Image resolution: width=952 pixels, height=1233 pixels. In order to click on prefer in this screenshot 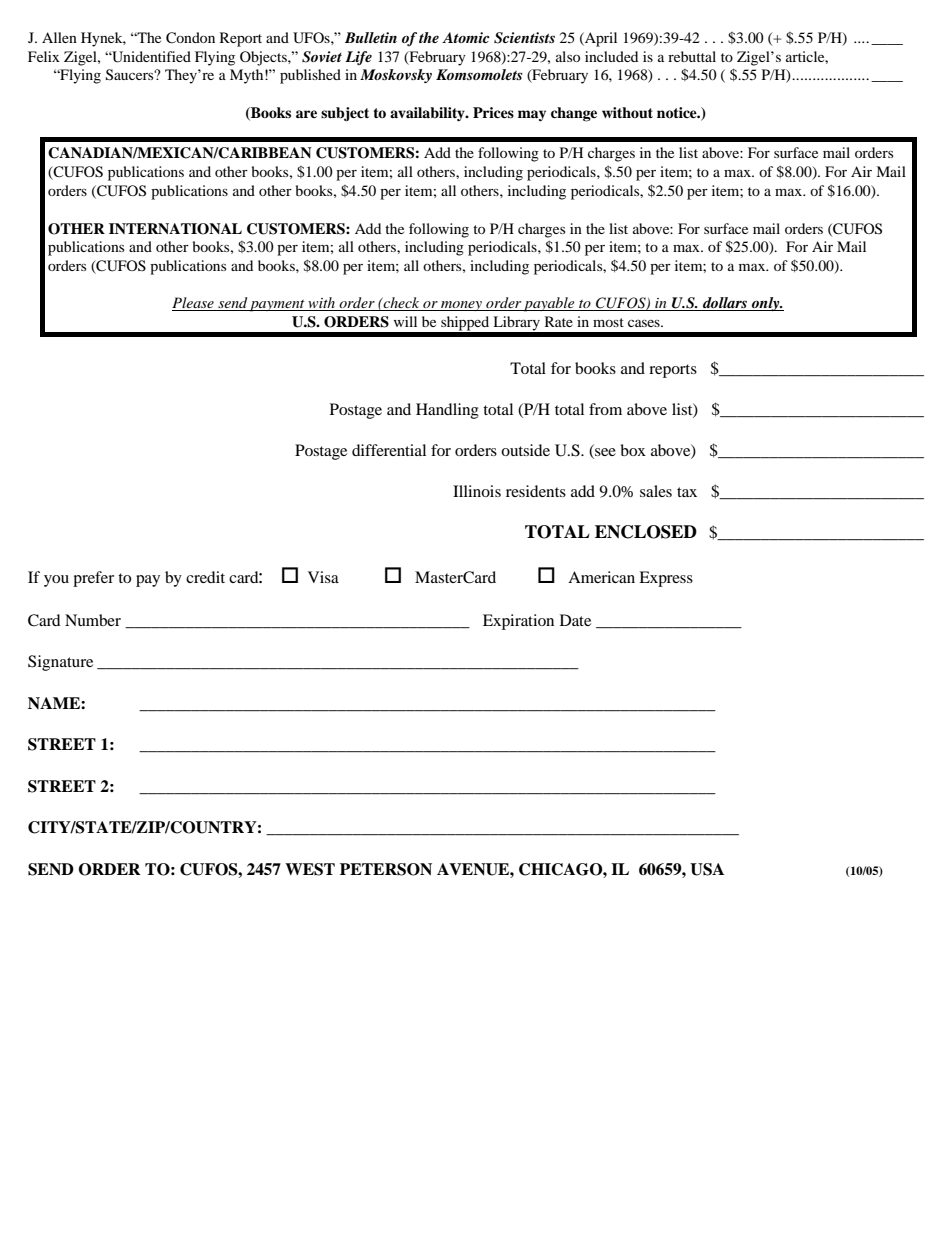, I will do `click(93, 579)`.
